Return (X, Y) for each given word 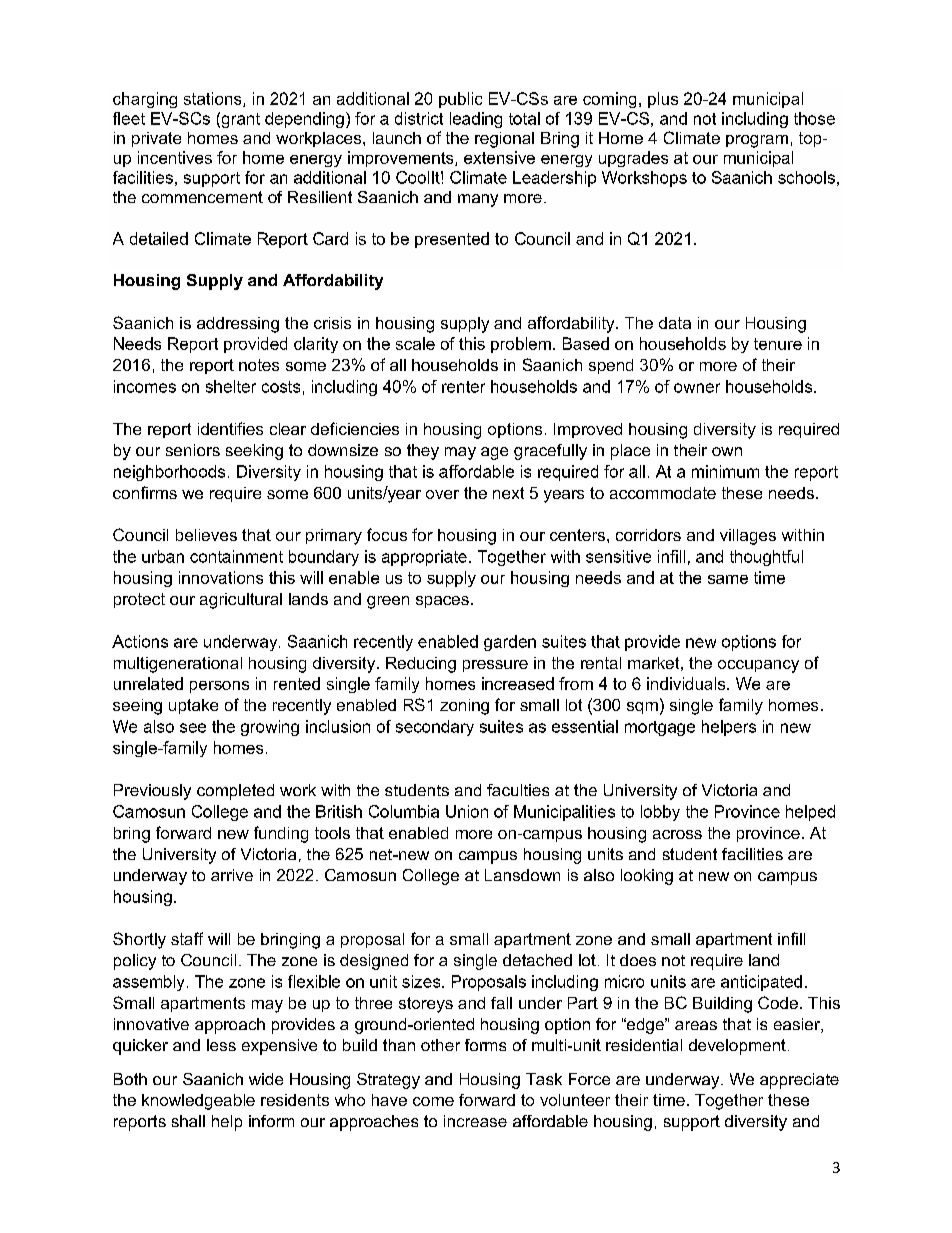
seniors (193, 450)
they (423, 452)
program (757, 141)
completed (235, 792)
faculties (518, 790)
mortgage (660, 728)
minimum (725, 471)
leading (476, 120)
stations (214, 99)
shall (188, 1121)
